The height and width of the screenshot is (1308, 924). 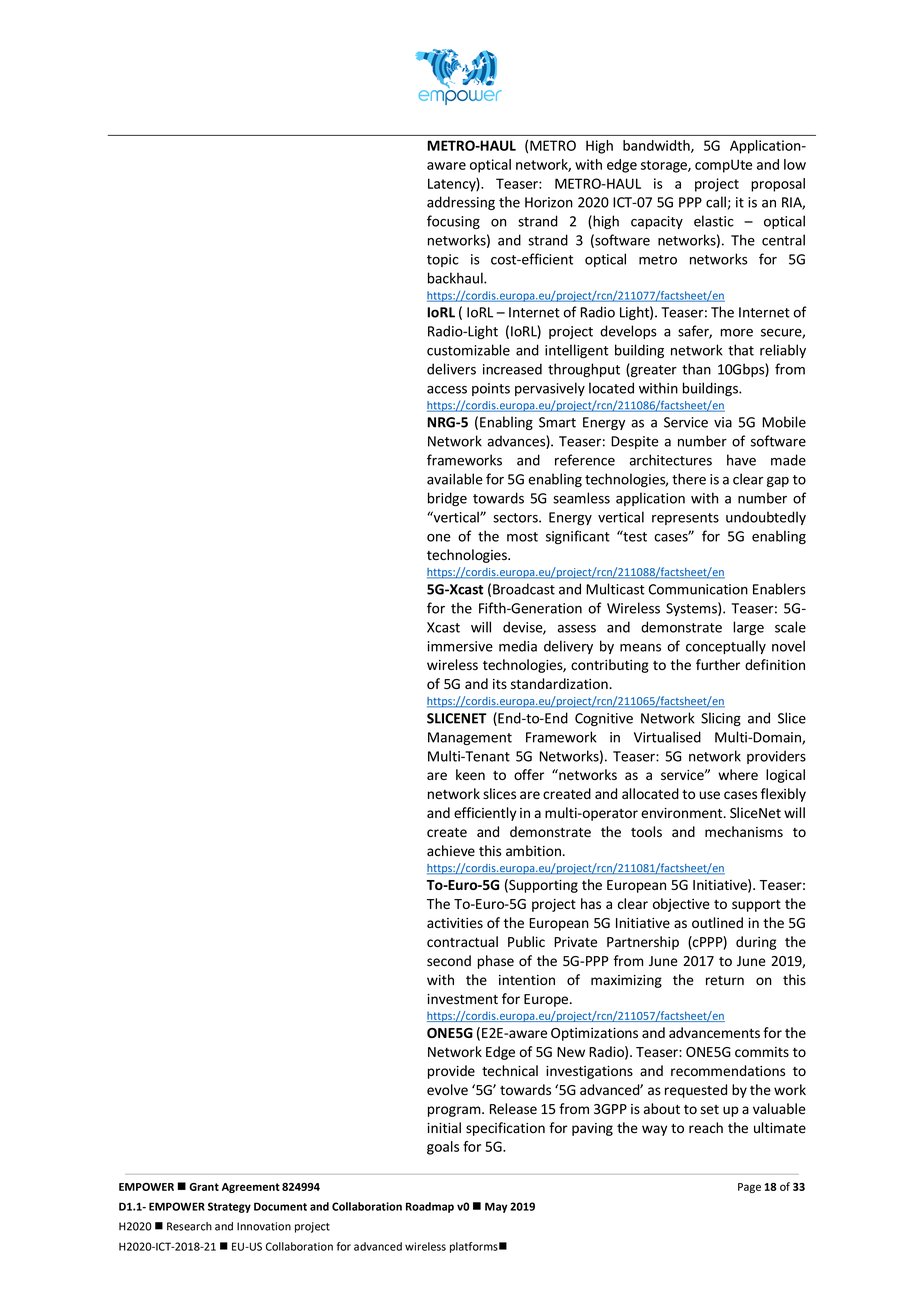 What do you see at coordinates (749, 1188) in the screenshot?
I see `Page` at bounding box center [749, 1188].
